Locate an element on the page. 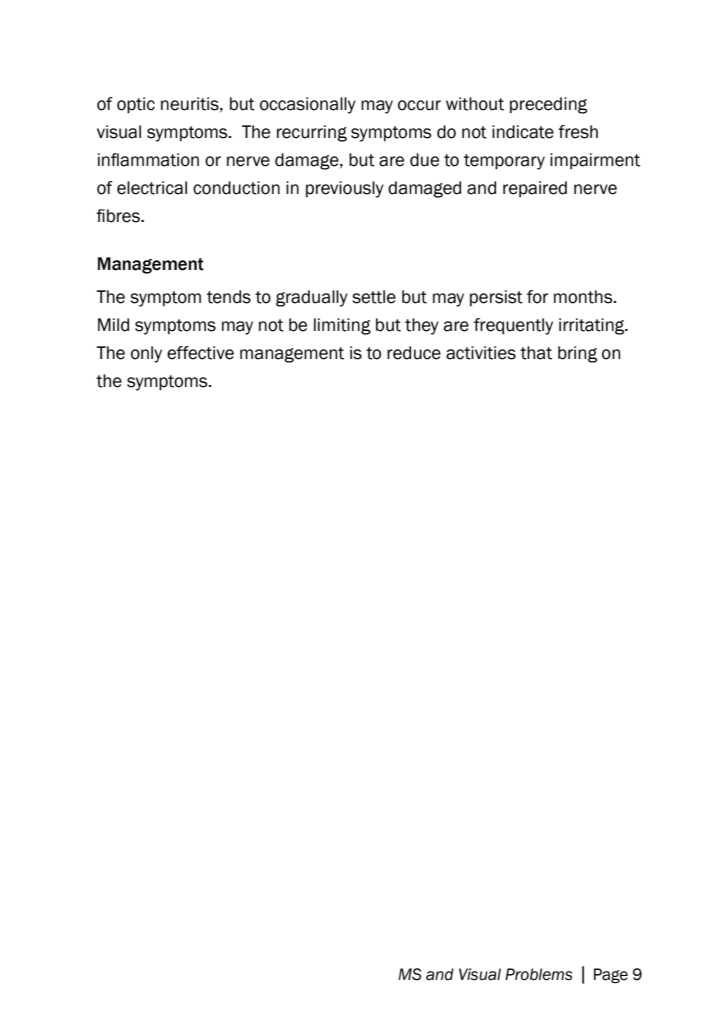  reduce is located at coordinates (414, 353).
